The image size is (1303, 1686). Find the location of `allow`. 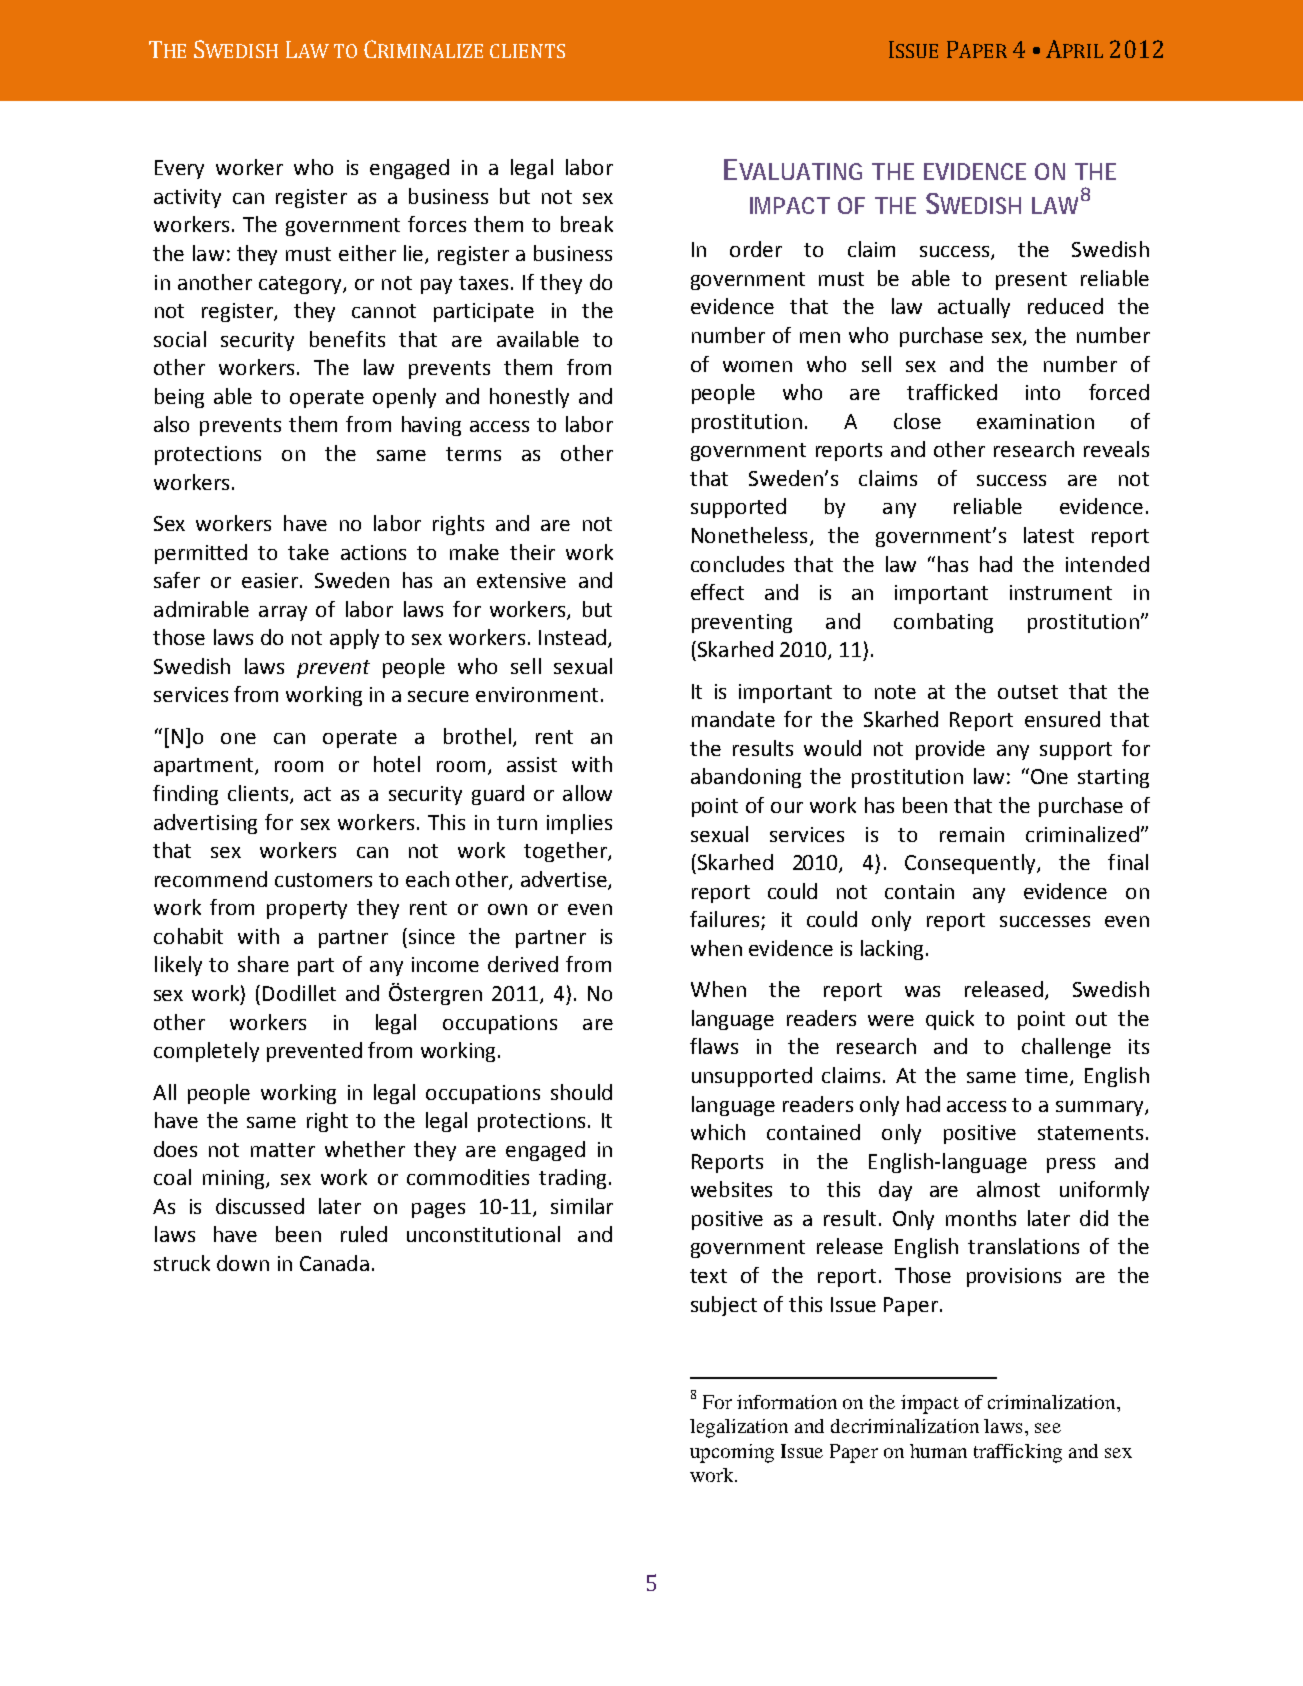

allow is located at coordinates (587, 793).
